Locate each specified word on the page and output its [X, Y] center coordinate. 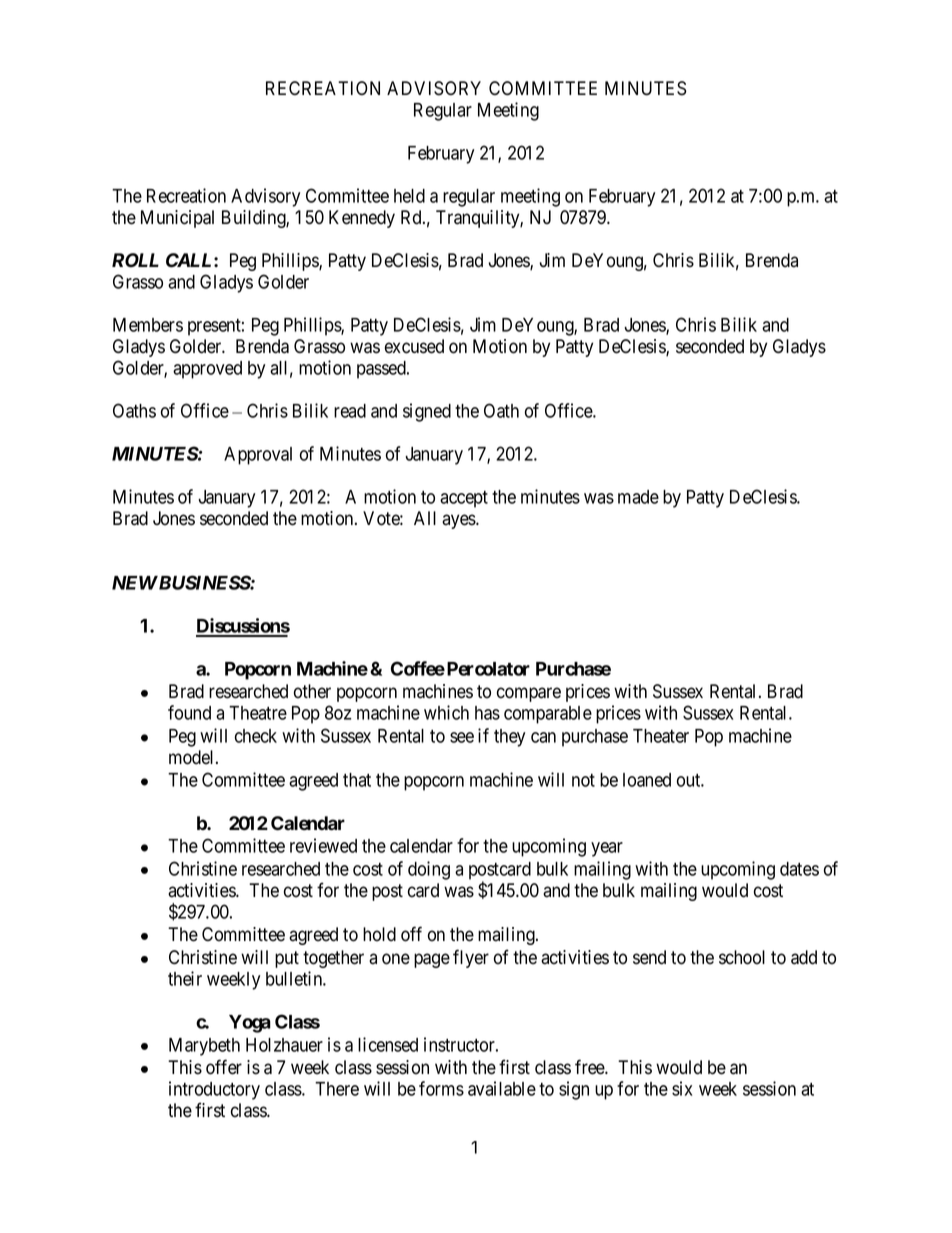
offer [224, 1067]
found [189, 712]
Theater [661, 736]
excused [414, 346]
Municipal [177, 219]
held [409, 196]
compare [529, 694]
